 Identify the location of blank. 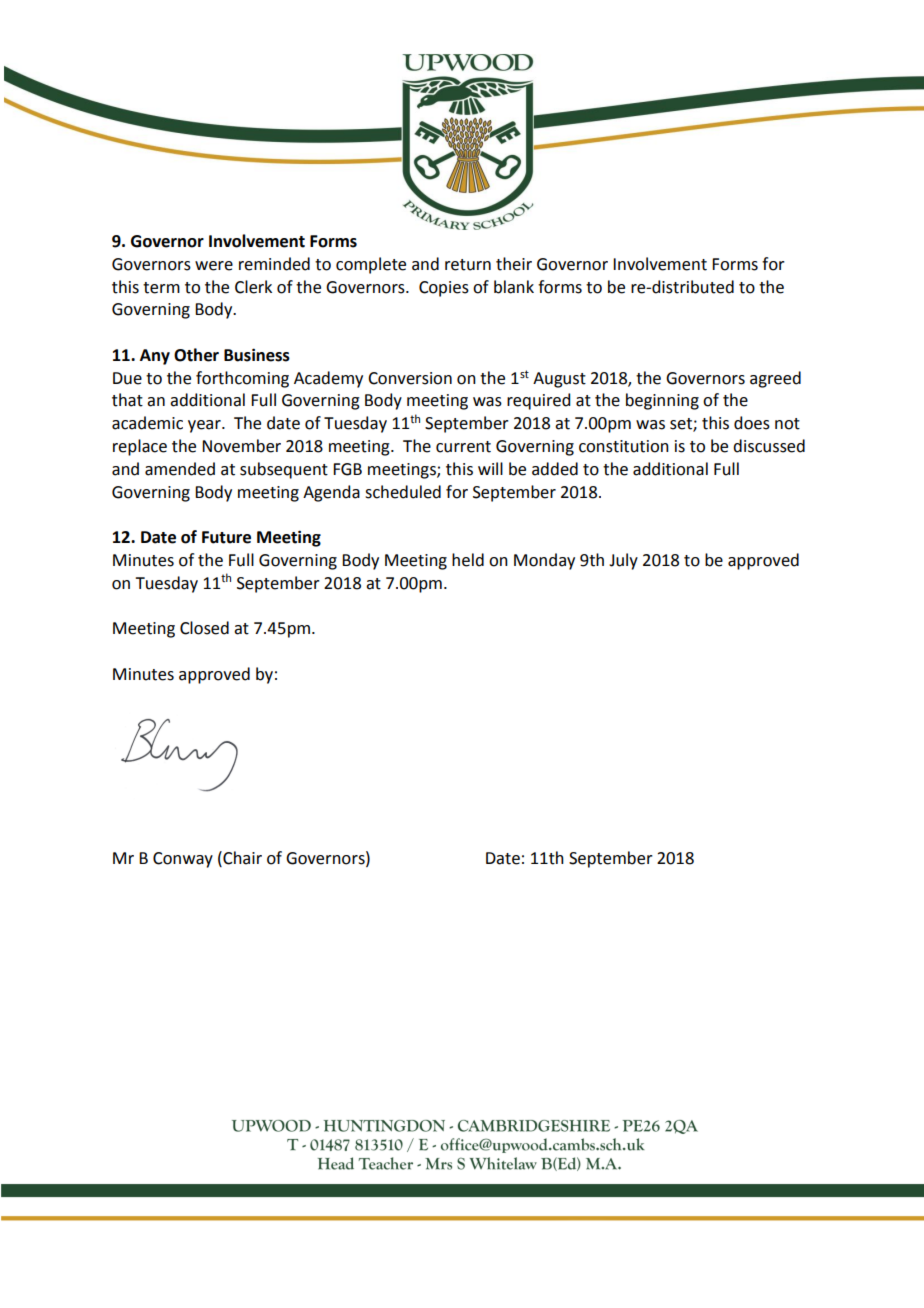
(514, 287).
